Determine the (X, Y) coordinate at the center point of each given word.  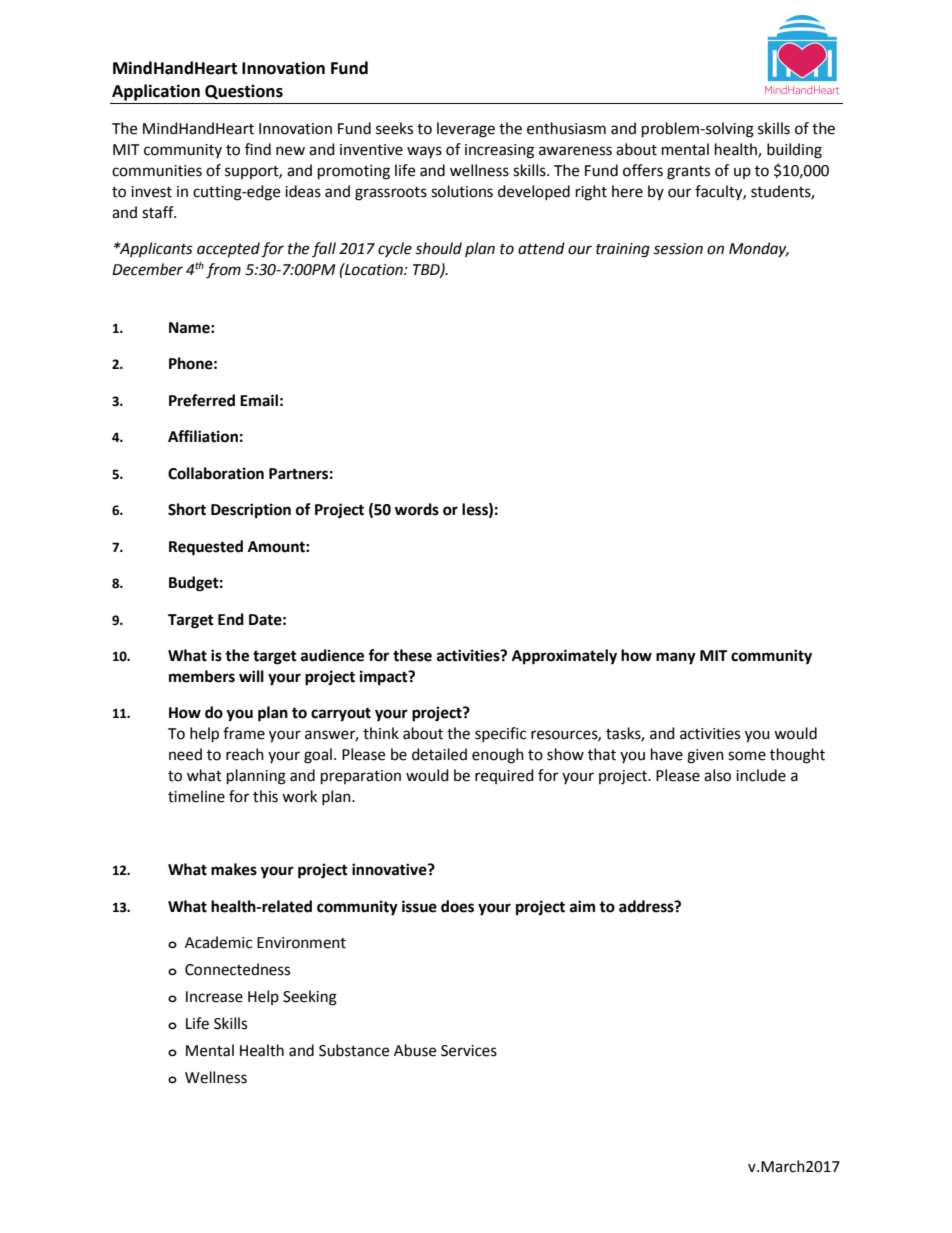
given (705, 756)
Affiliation (203, 436)
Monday (759, 249)
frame (244, 733)
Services (469, 1051)
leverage (466, 130)
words (417, 509)
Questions (244, 91)
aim (582, 906)
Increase (214, 997)
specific (500, 734)
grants (688, 173)
